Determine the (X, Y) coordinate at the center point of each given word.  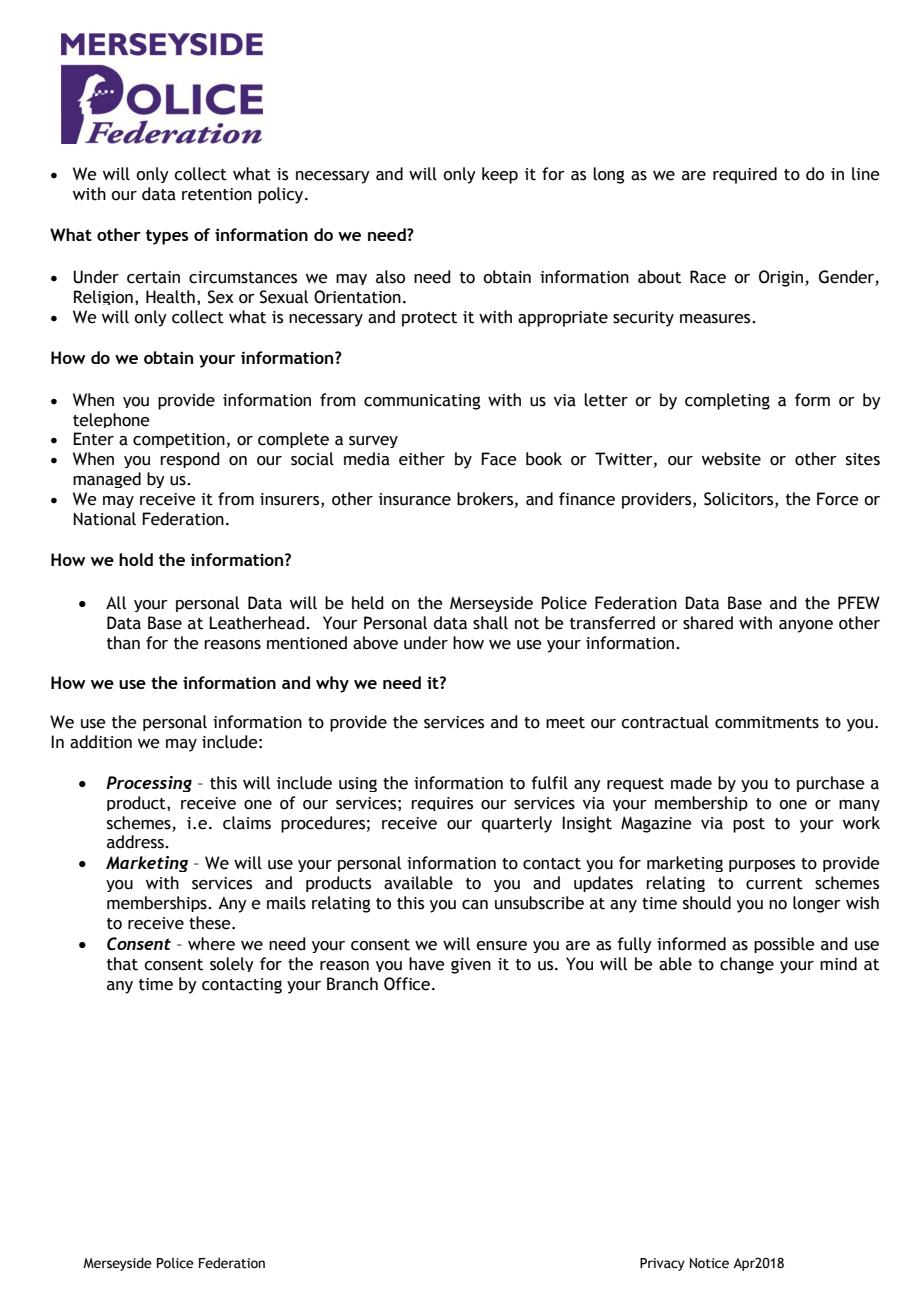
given (471, 966)
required (745, 175)
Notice (709, 1263)
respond (190, 460)
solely (232, 964)
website (731, 459)
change (747, 965)
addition (101, 742)
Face (499, 459)
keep (500, 175)
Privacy (662, 1264)
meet (565, 723)
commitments (767, 722)
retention (217, 194)
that (122, 964)
